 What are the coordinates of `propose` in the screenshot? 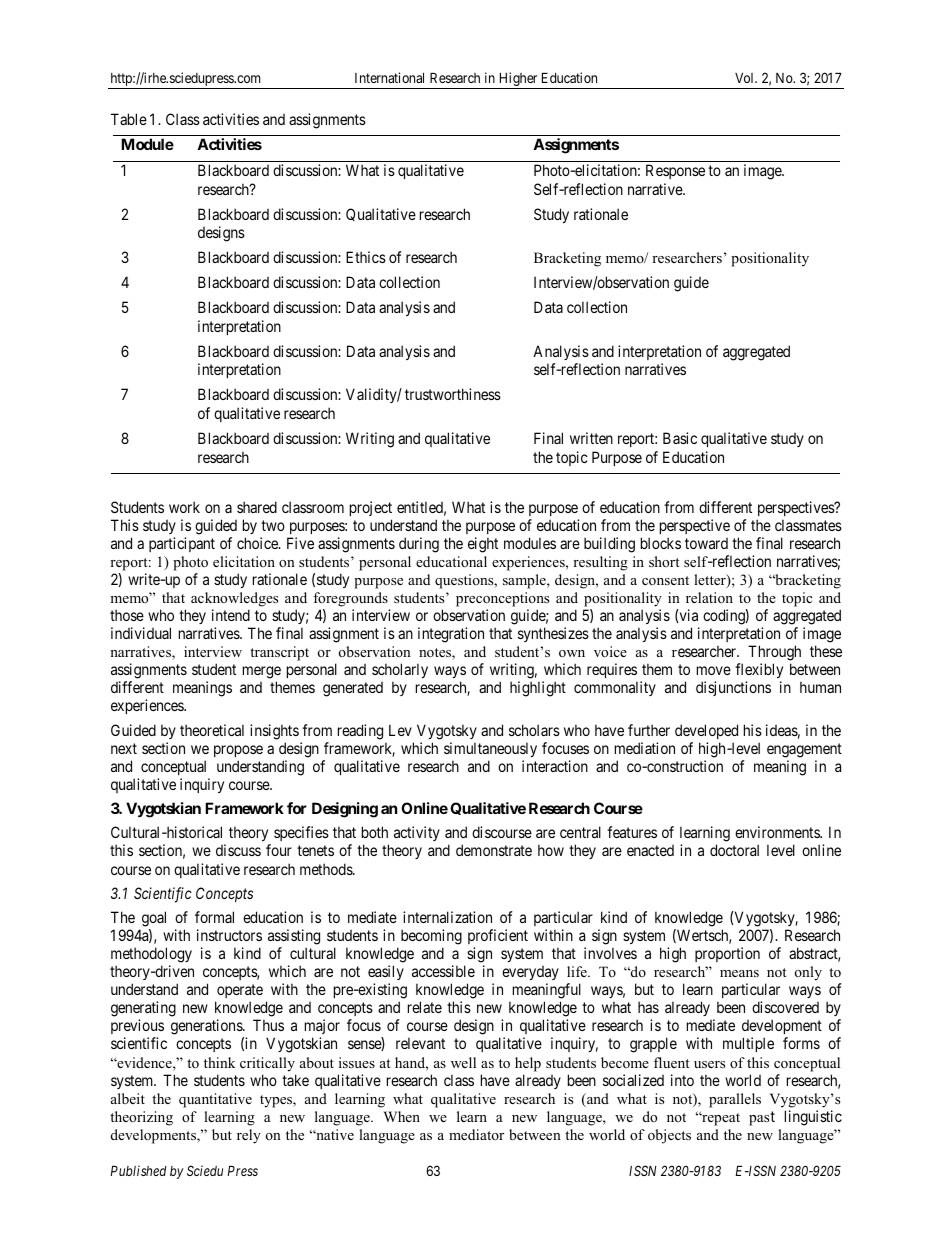 It's located at (238, 751).
